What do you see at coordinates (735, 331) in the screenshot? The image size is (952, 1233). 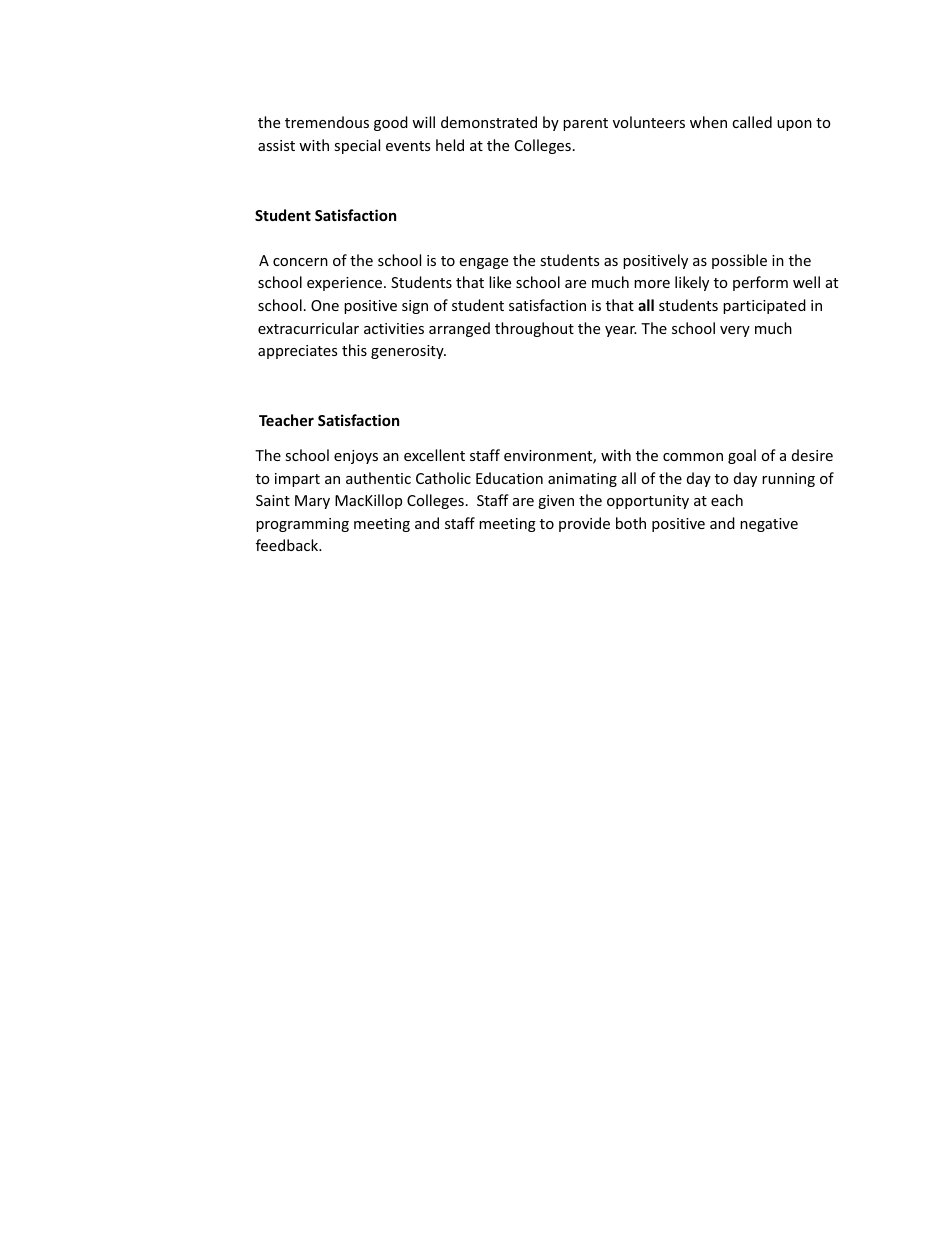 I see `very` at bounding box center [735, 331].
